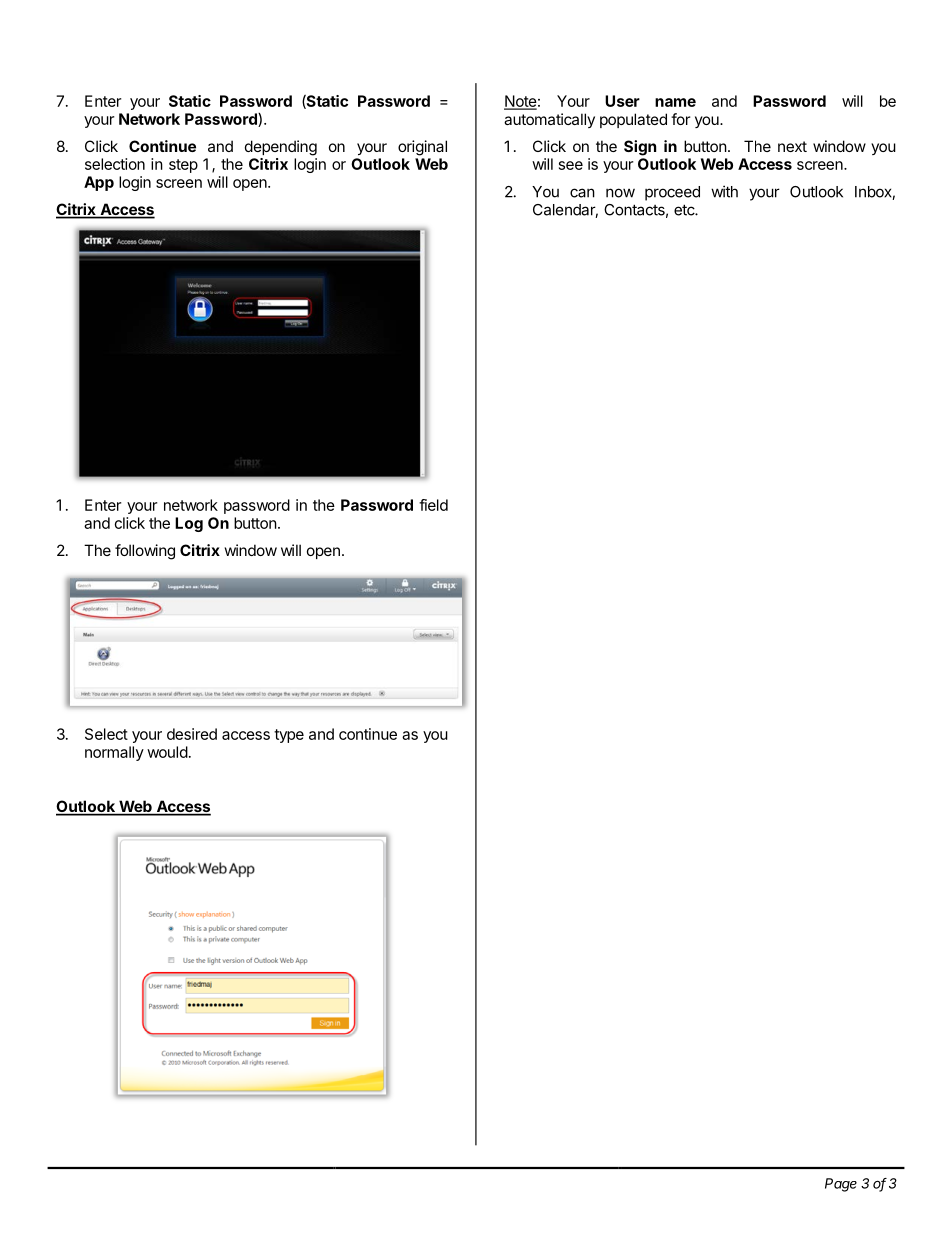  I want to click on type, so click(289, 736).
